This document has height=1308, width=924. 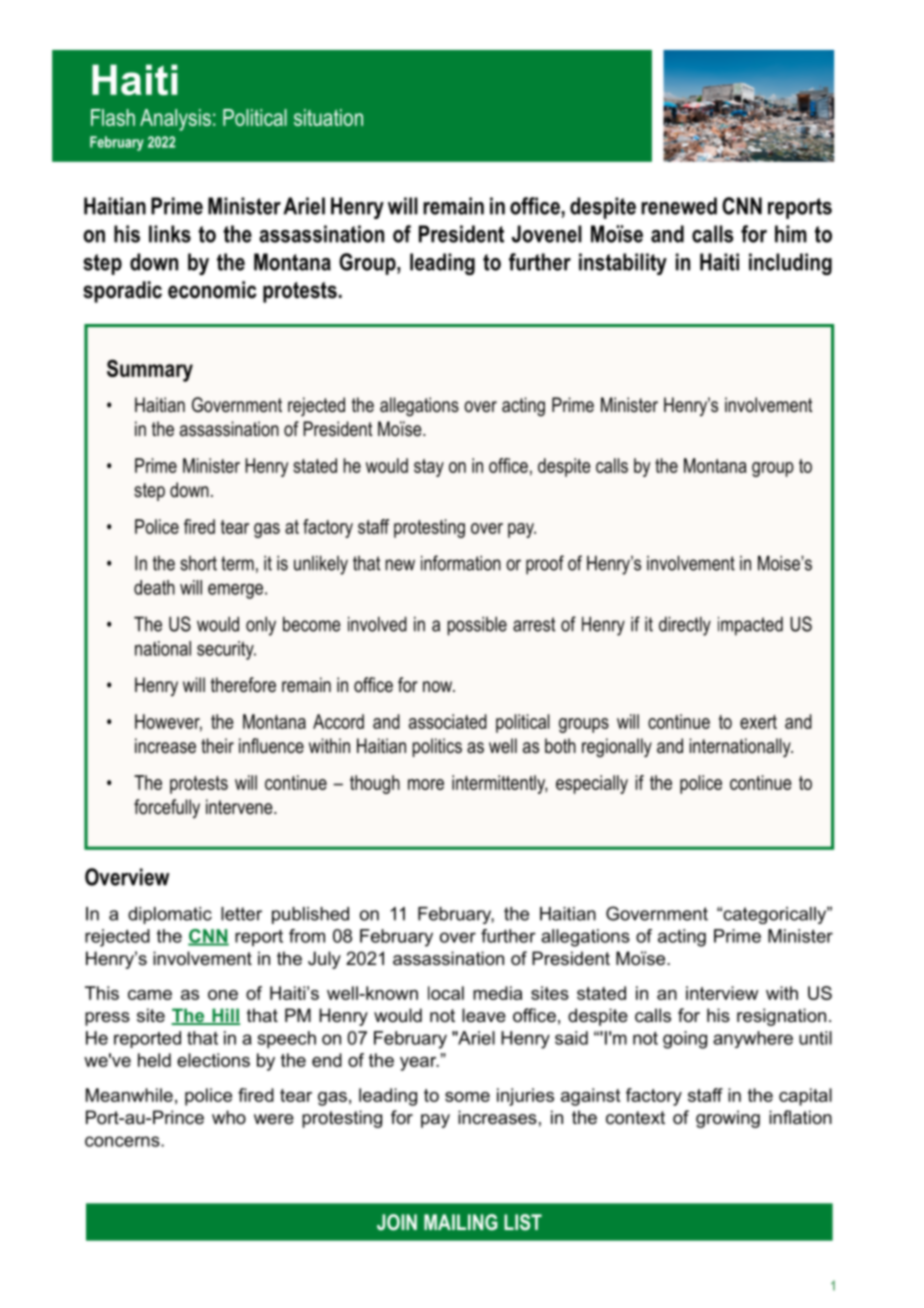 What do you see at coordinates (328, 117) in the document?
I see `situation` at bounding box center [328, 117].
